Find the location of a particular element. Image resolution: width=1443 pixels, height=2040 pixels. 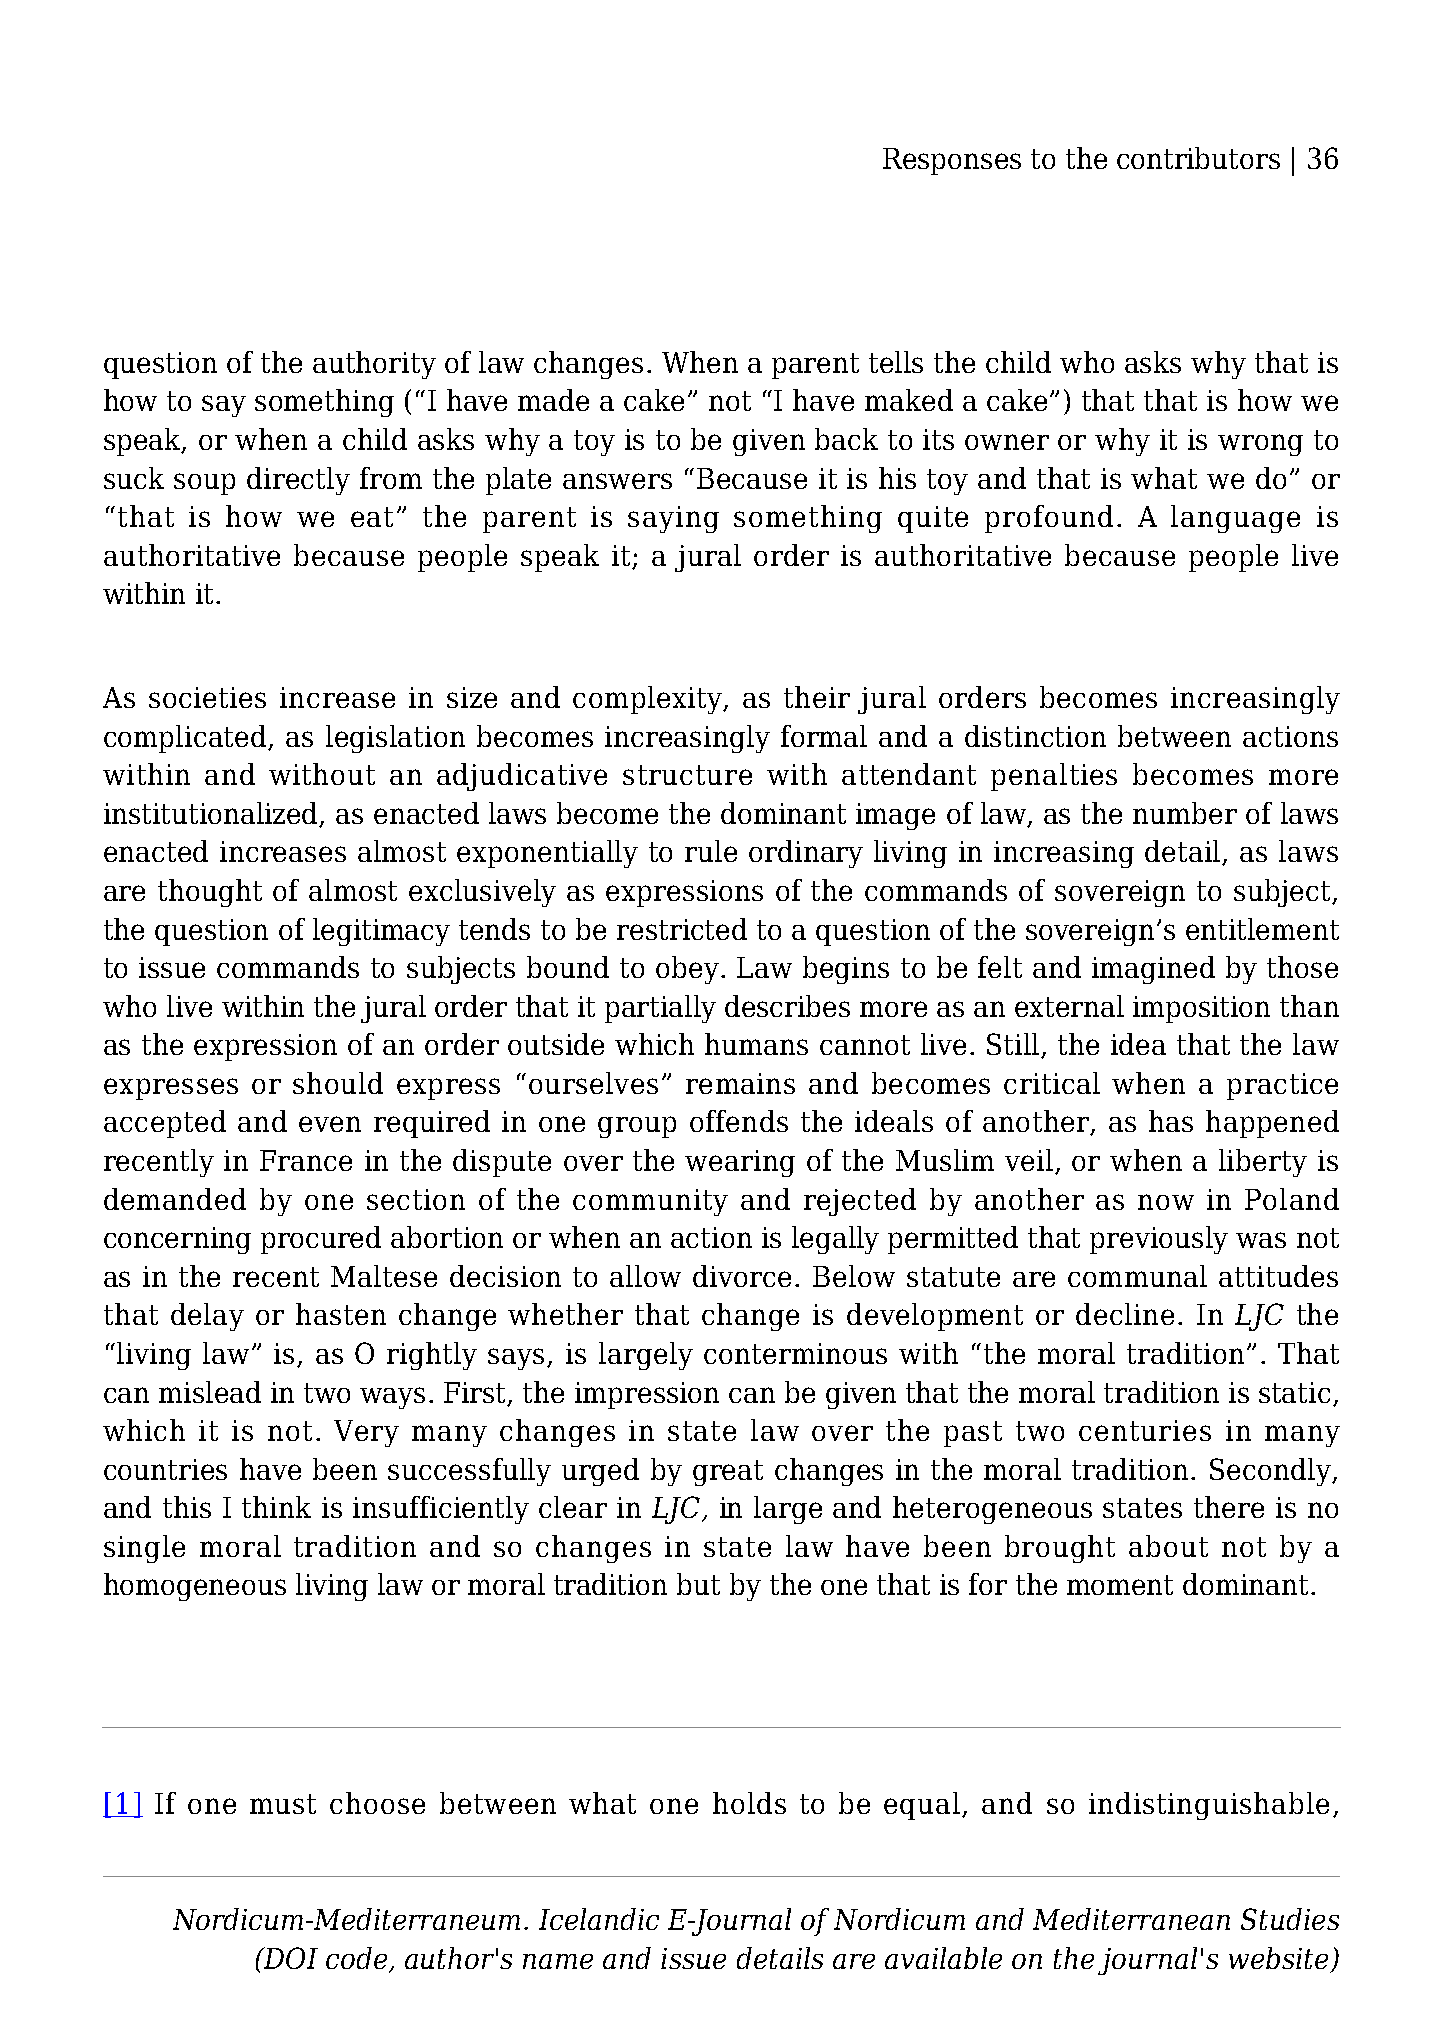

directly is located at coordinates (298, 481).
